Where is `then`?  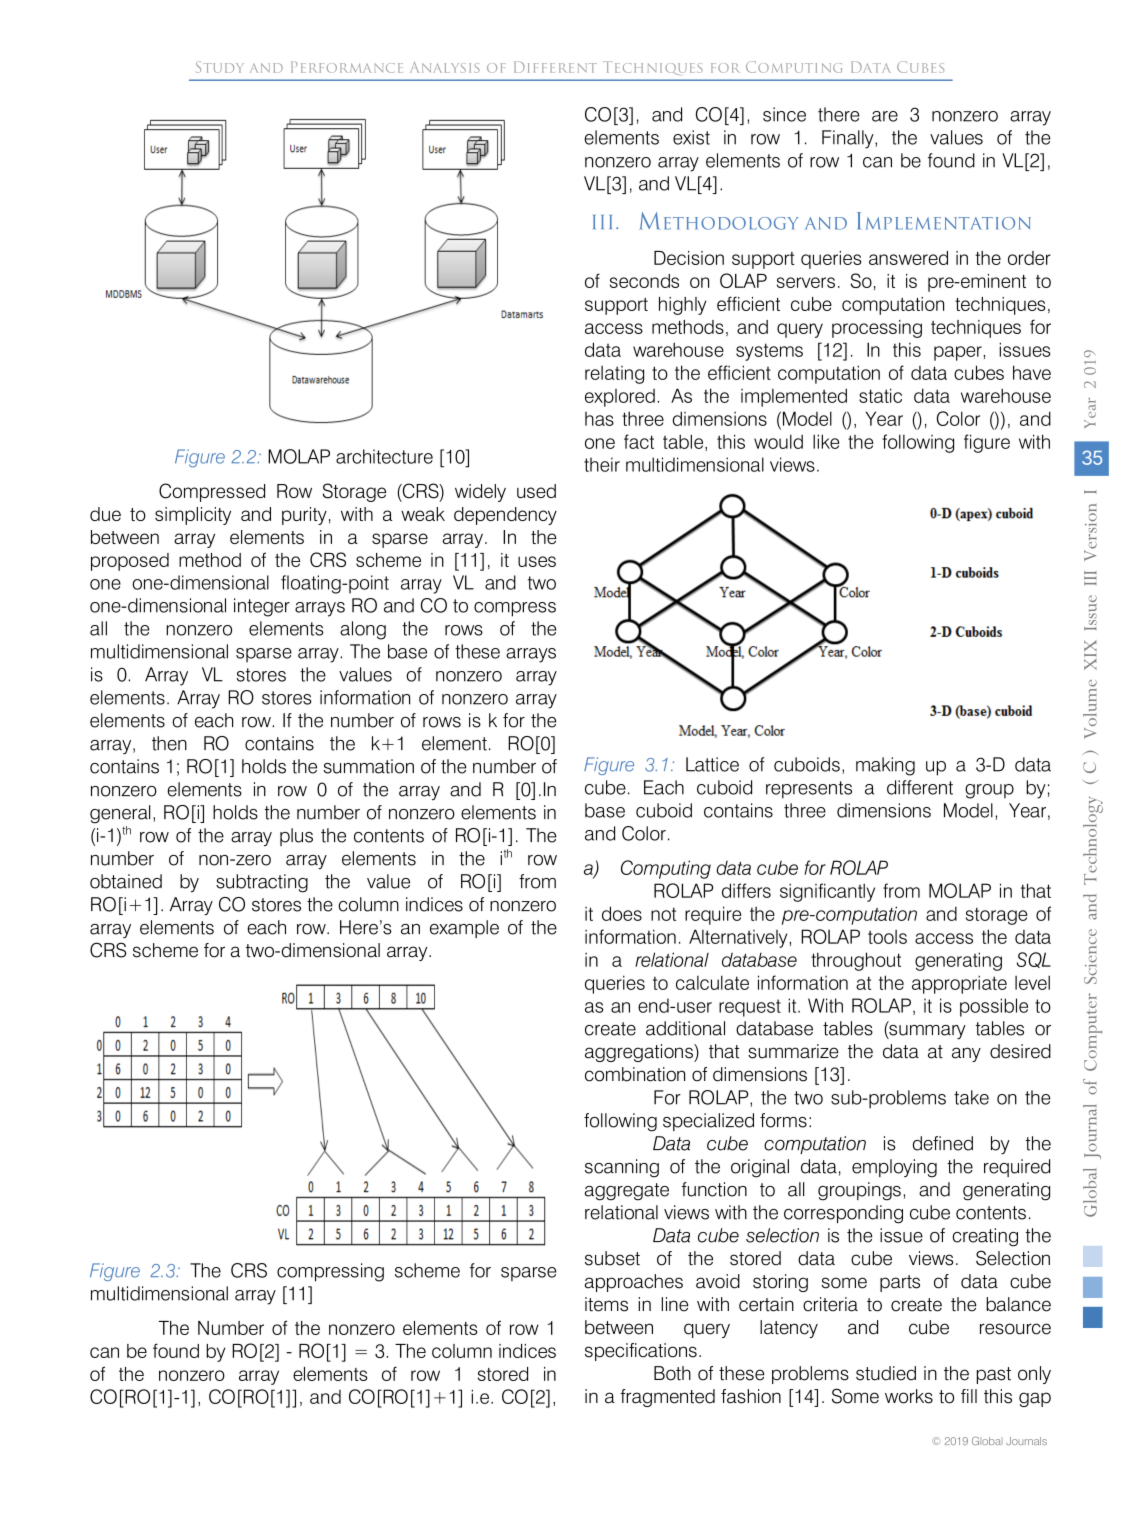 then is located at coordinates (169, 743).
